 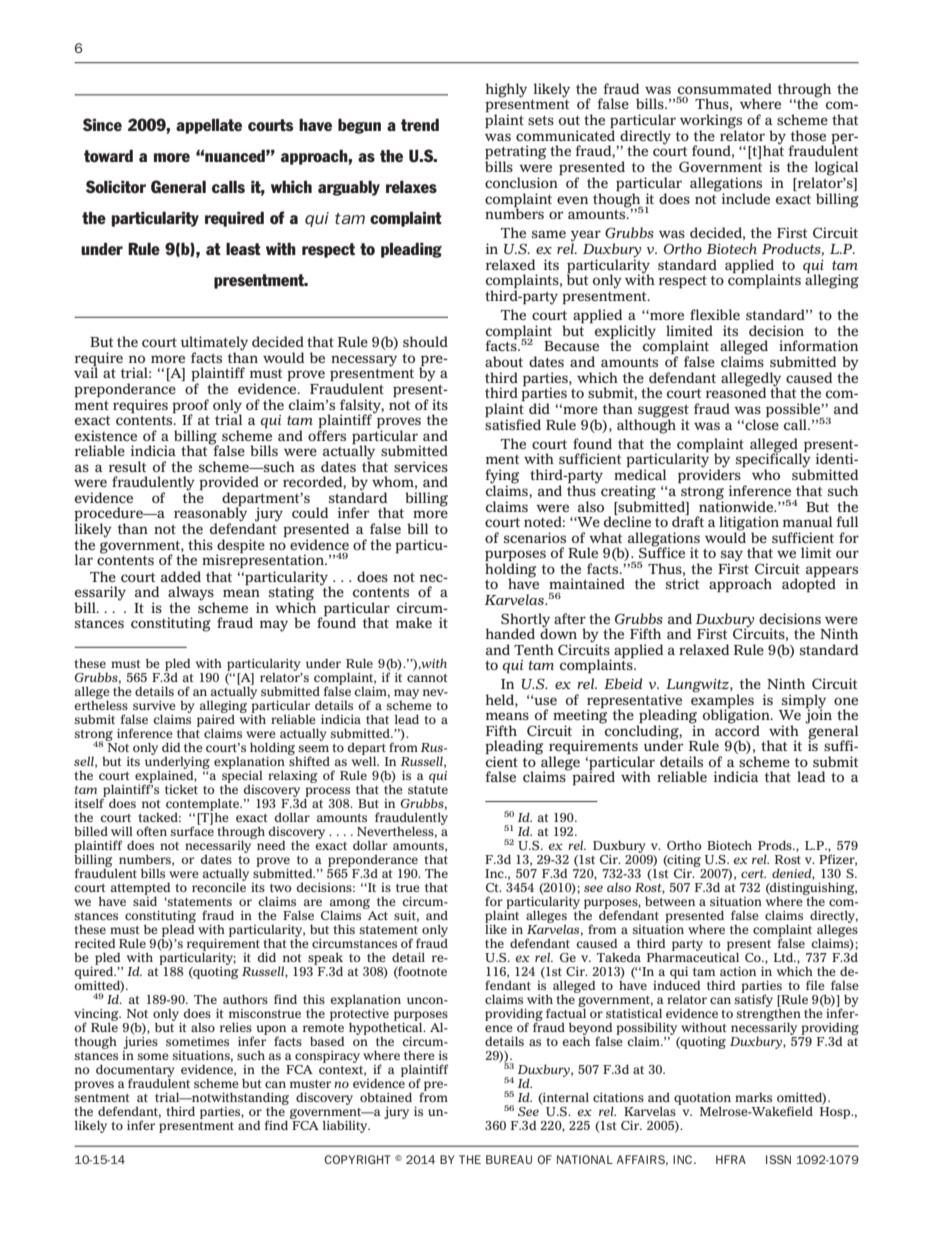 What do you see at coordinates (711, 122) in the image?
I see `workings` at bounding box center [711, 122].
